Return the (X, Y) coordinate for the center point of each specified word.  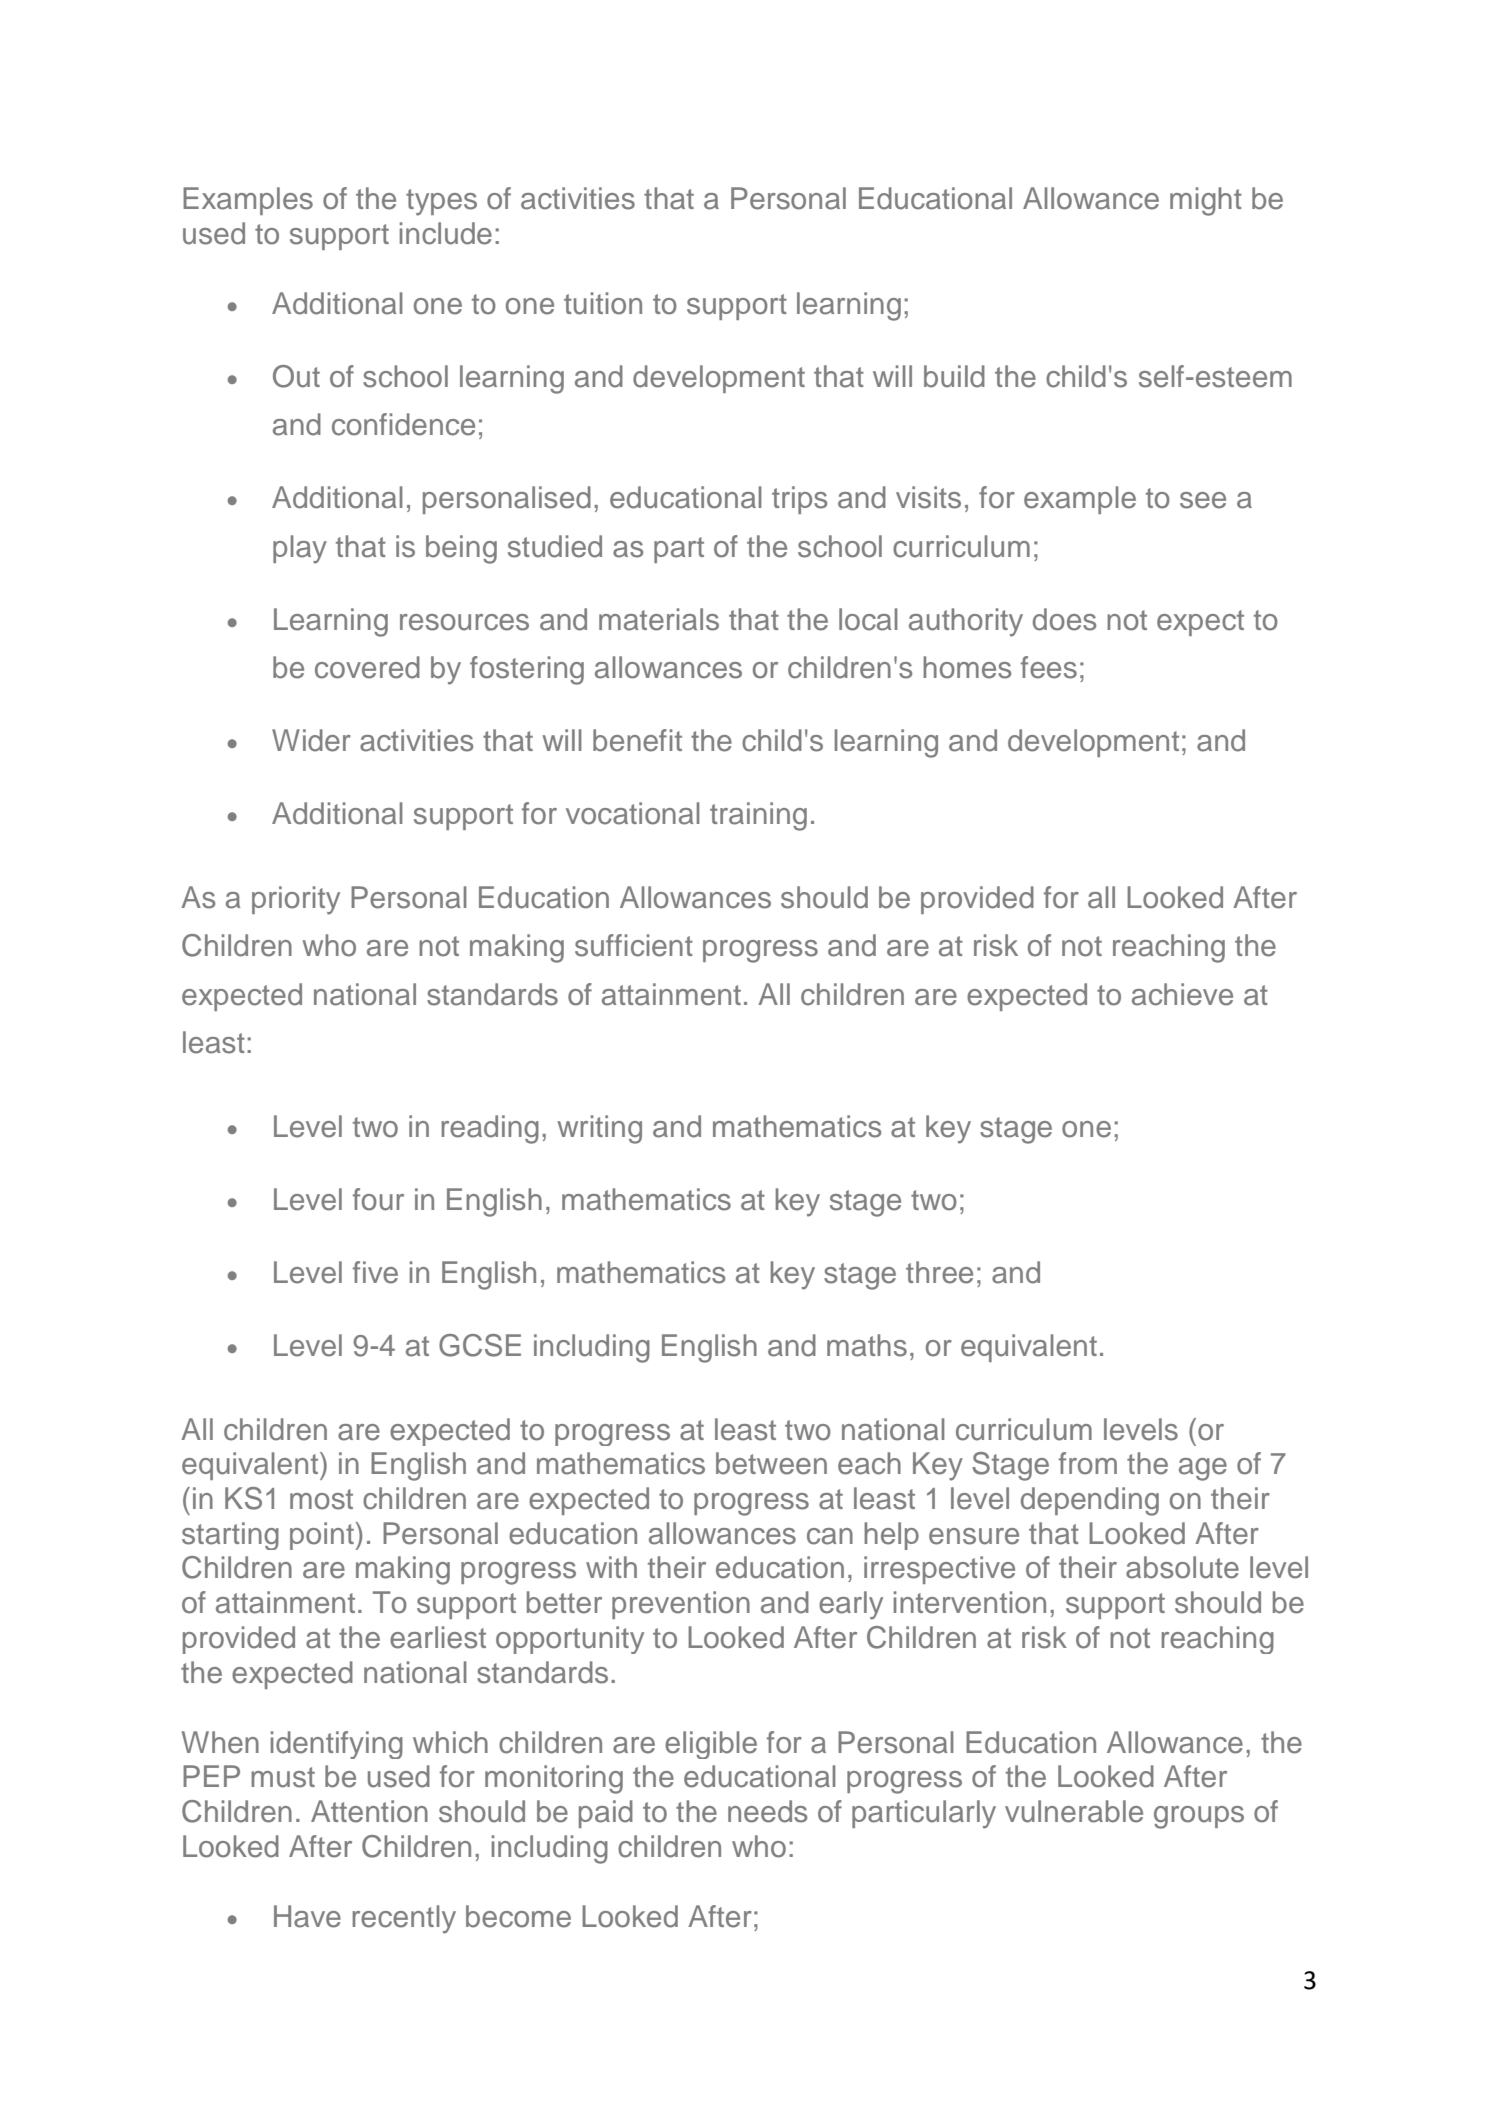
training (758, 816)
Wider (311, 740)
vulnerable (1074, 1811)
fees (1049, 667)
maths (867, 1345)
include (446, 233)
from (1088, 1463)
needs (767, 1811)
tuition (603, 303)
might (1206, 201)
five (375, 1272)
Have (307, 1916)
